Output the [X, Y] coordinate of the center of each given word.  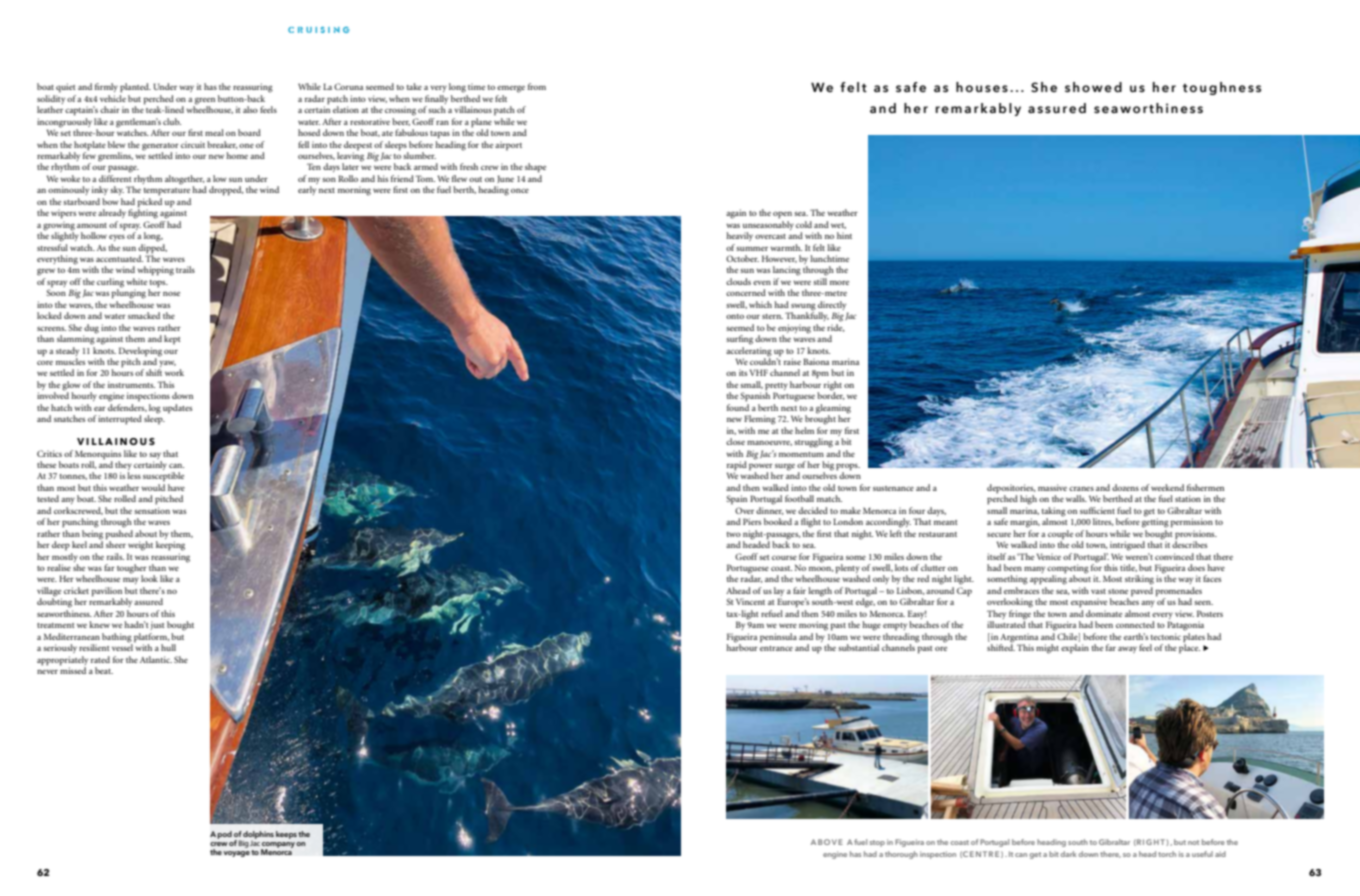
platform [152, 638]
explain [1075, 649]
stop [877, 843]
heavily [739, 236]
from [537, 86]
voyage [236, 854]
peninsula [778, 638]
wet [838, 226]
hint [844, 235]
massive [1052, 487]
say [155, 455]
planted [135, 88]
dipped [152, 247]
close [735, 441]
